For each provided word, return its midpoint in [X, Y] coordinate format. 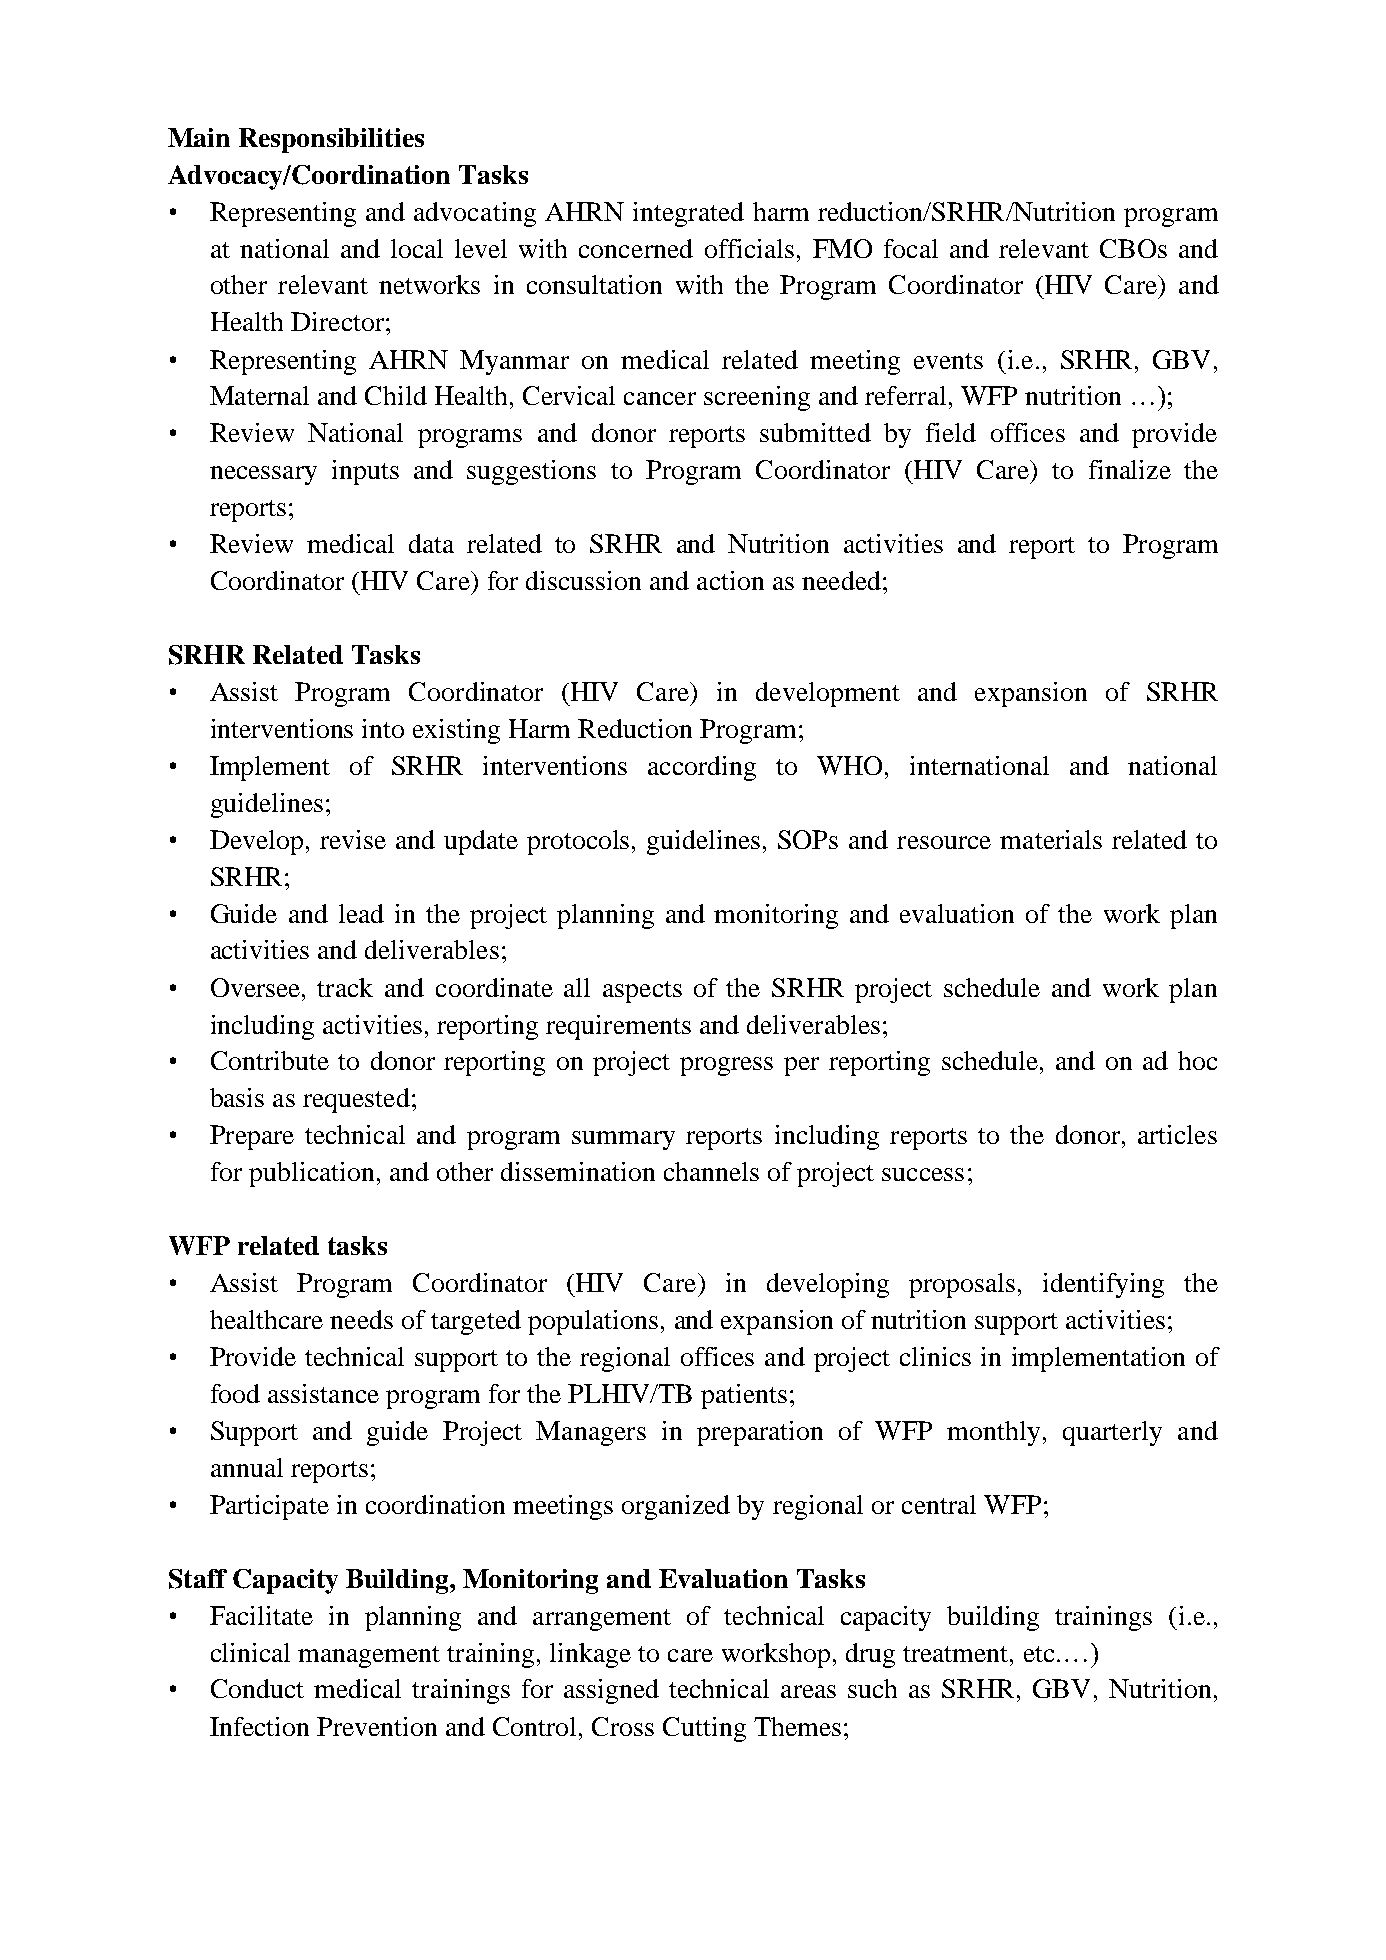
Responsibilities [331, 140]
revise [353, 839]
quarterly [1112, 1433]
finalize [1130, 469]
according [702, 768]
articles [1177, 1134]
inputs [365, 472]
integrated [688, 214]
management [369, 1657]
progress [726, 1066]
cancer [660, 398]
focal [911, 248]
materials [1051, 839]
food [235, 1393]
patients [744, 1396]
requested [356, 1100]
